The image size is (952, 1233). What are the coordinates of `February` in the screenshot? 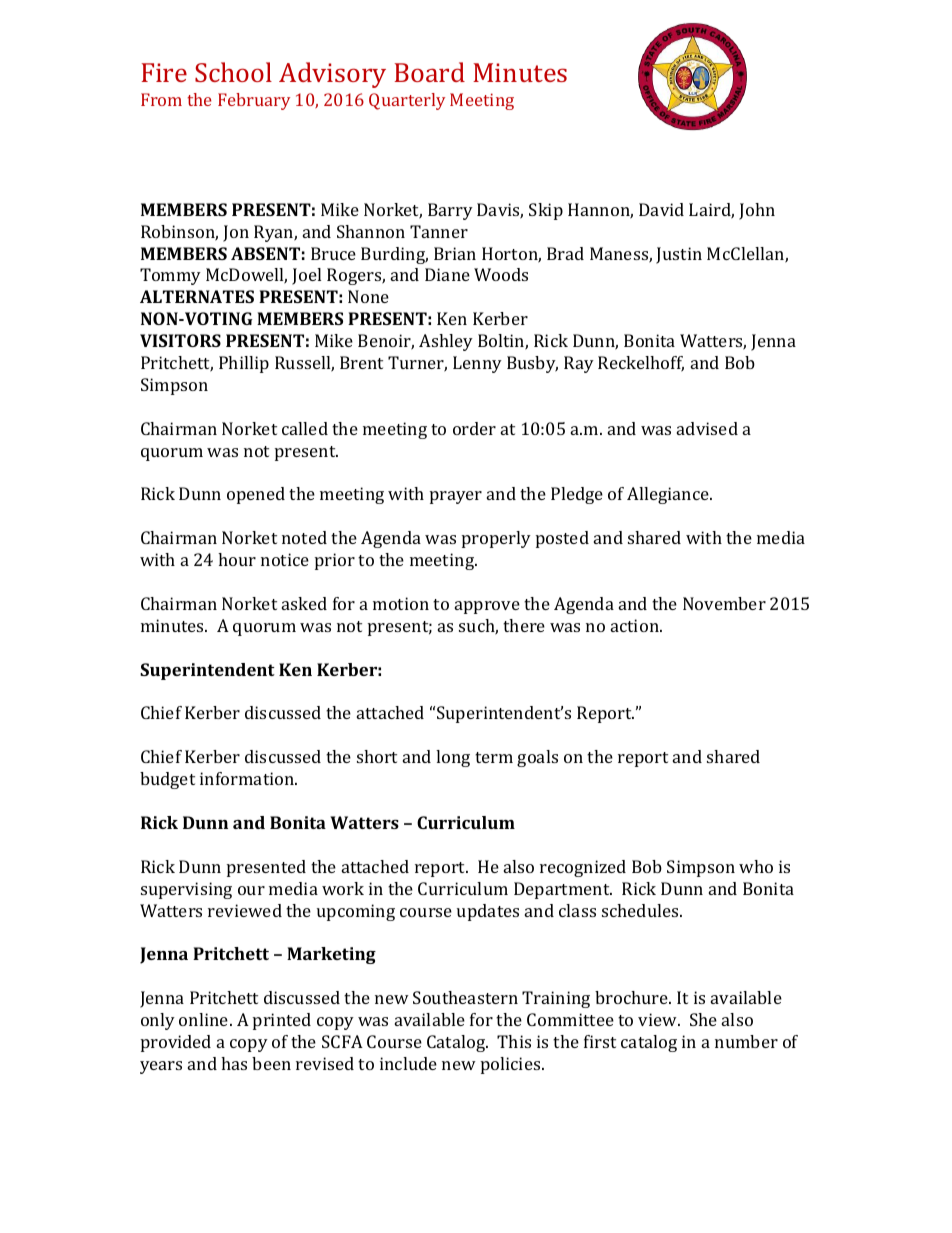 It's located at (254, 101).
